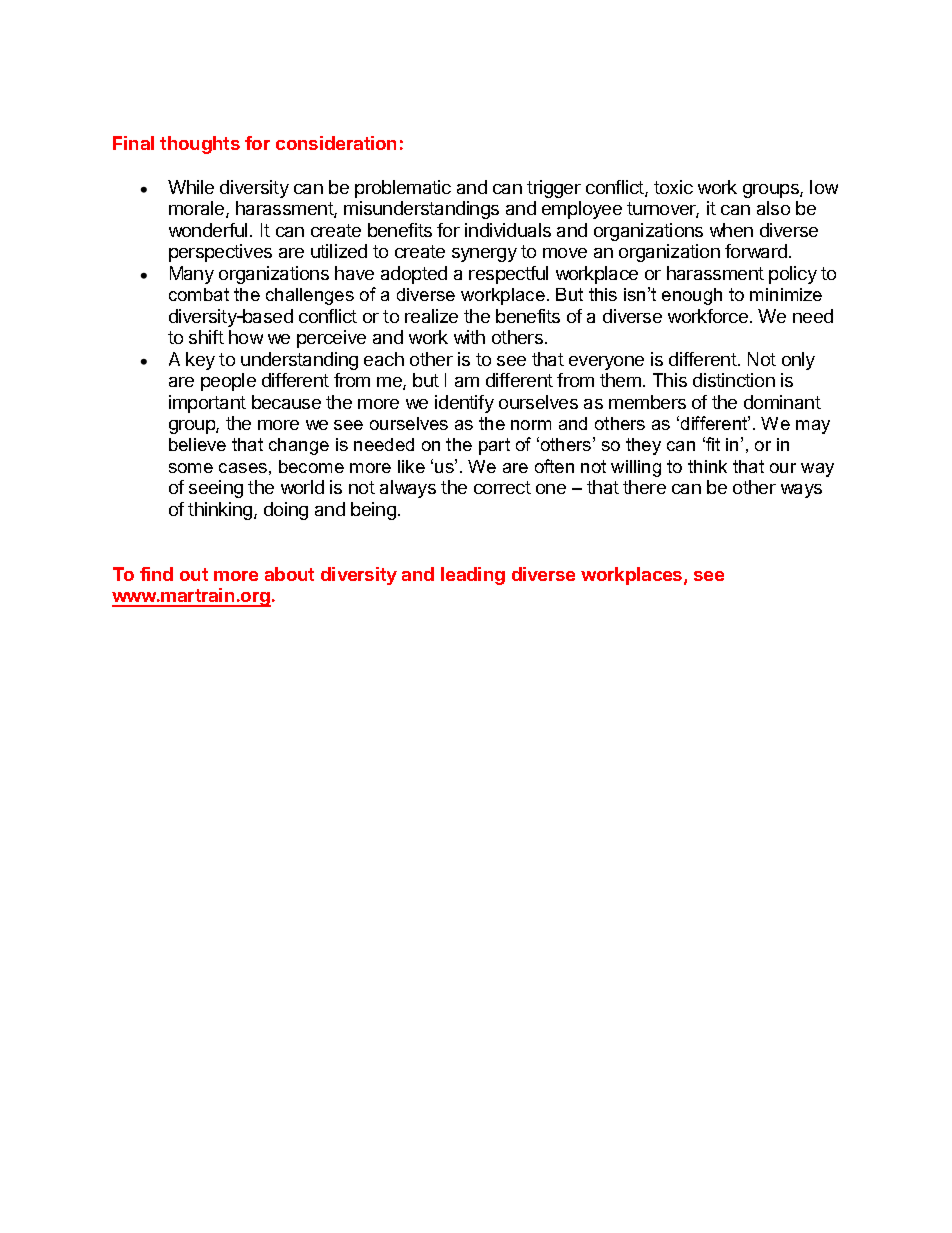 This document has height=1233, width=952. Describe the element at coordinates (786, 294) in the document. I see `minimize` at that location.
